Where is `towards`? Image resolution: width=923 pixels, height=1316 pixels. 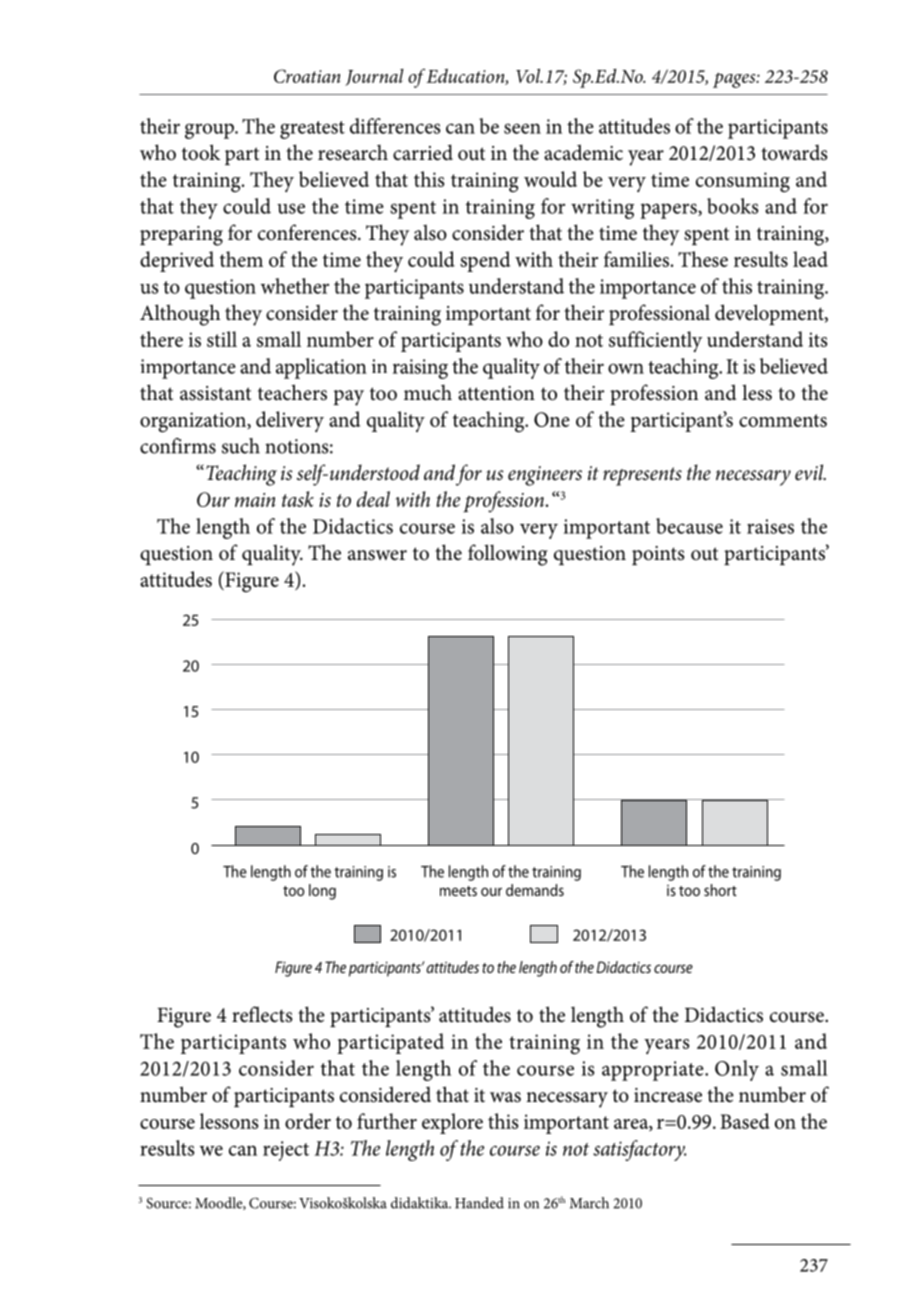
towards is located at coordinates (794, 153).
